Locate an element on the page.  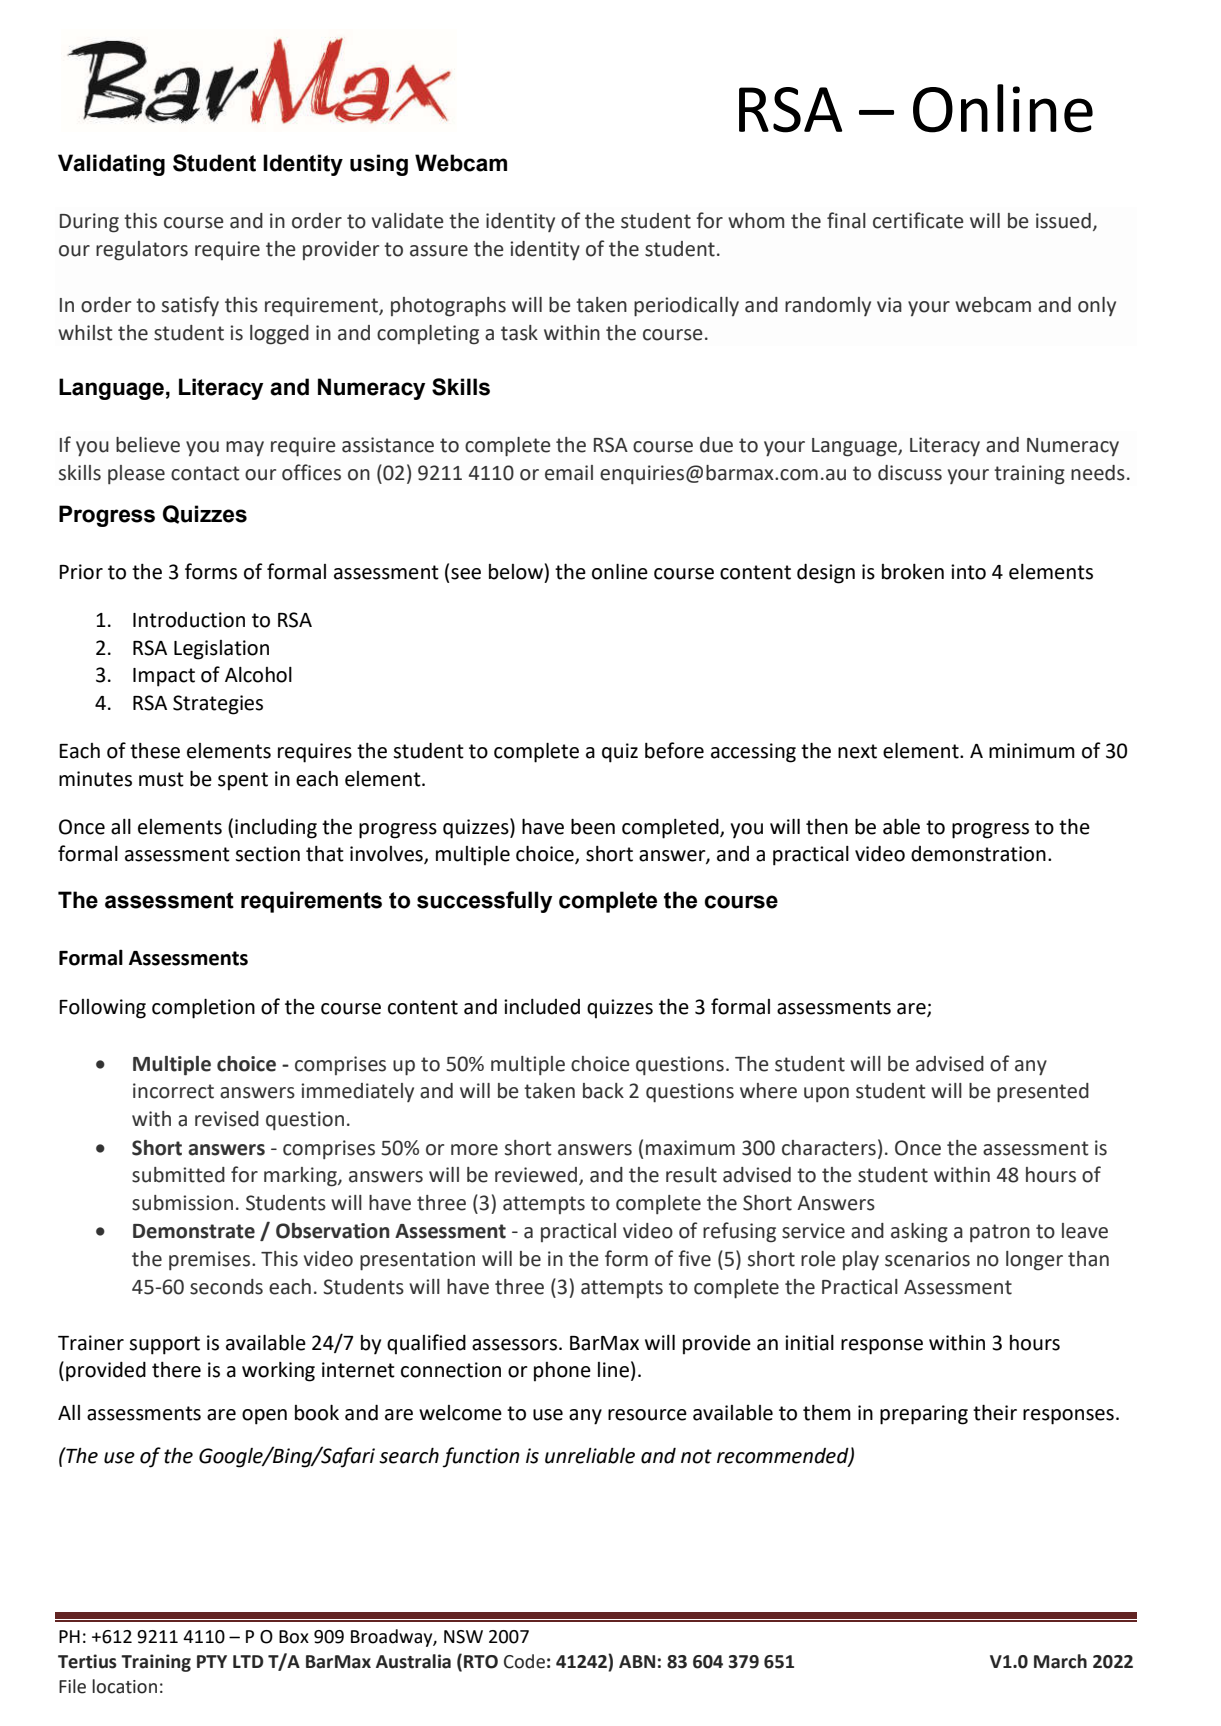
ABN is located at coordinates (637, 1661).
